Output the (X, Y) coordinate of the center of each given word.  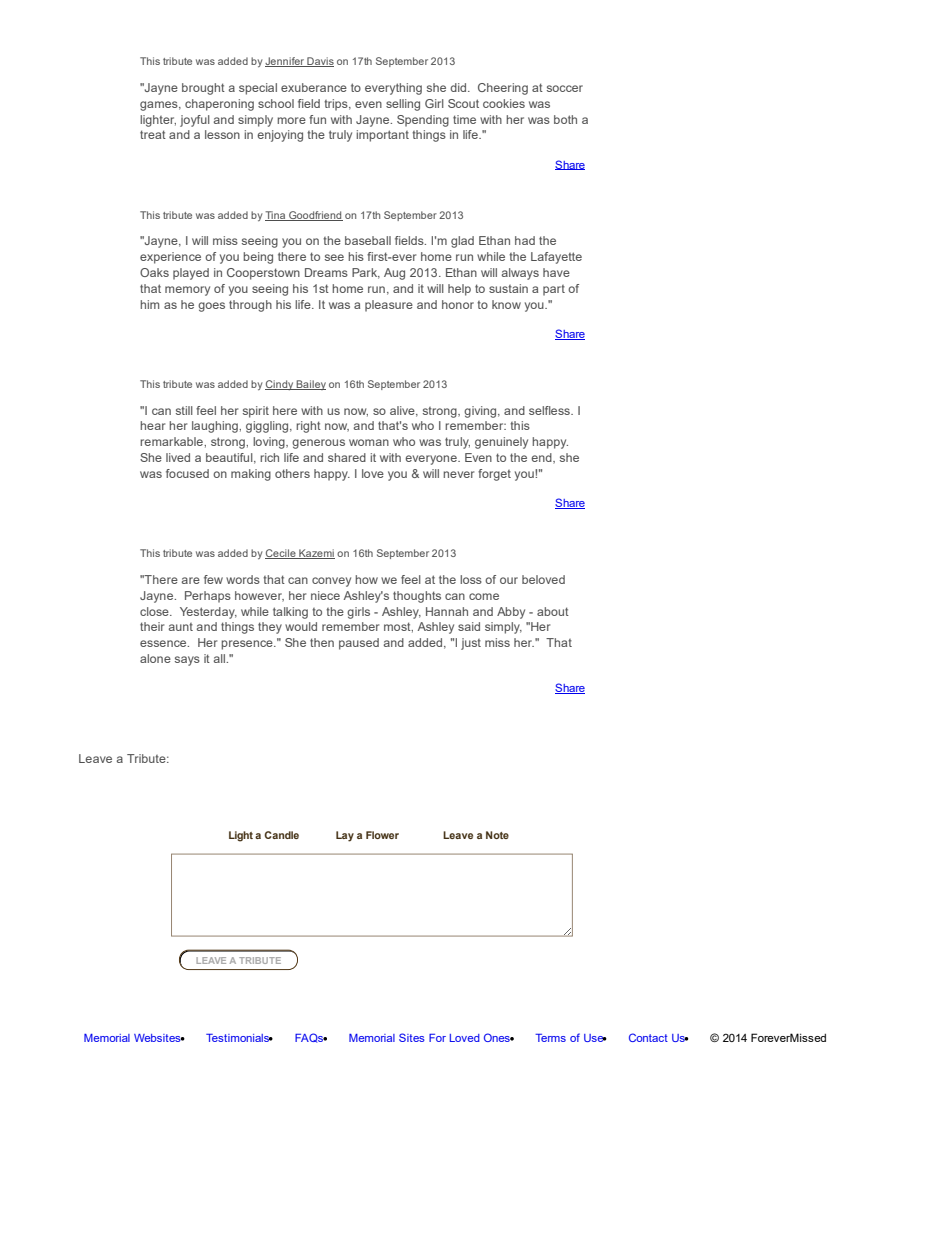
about (553, 611)
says (187, 661)
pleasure (389, 306)
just (471, 644)
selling (403, 105)
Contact (648, 1037)
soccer (565, 88)
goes (211, 307)
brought (203, 89)
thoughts (417, 597)
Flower (382, 835)
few (213, 579)
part (554, 290)
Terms (550, 1038)
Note (497, 835)
